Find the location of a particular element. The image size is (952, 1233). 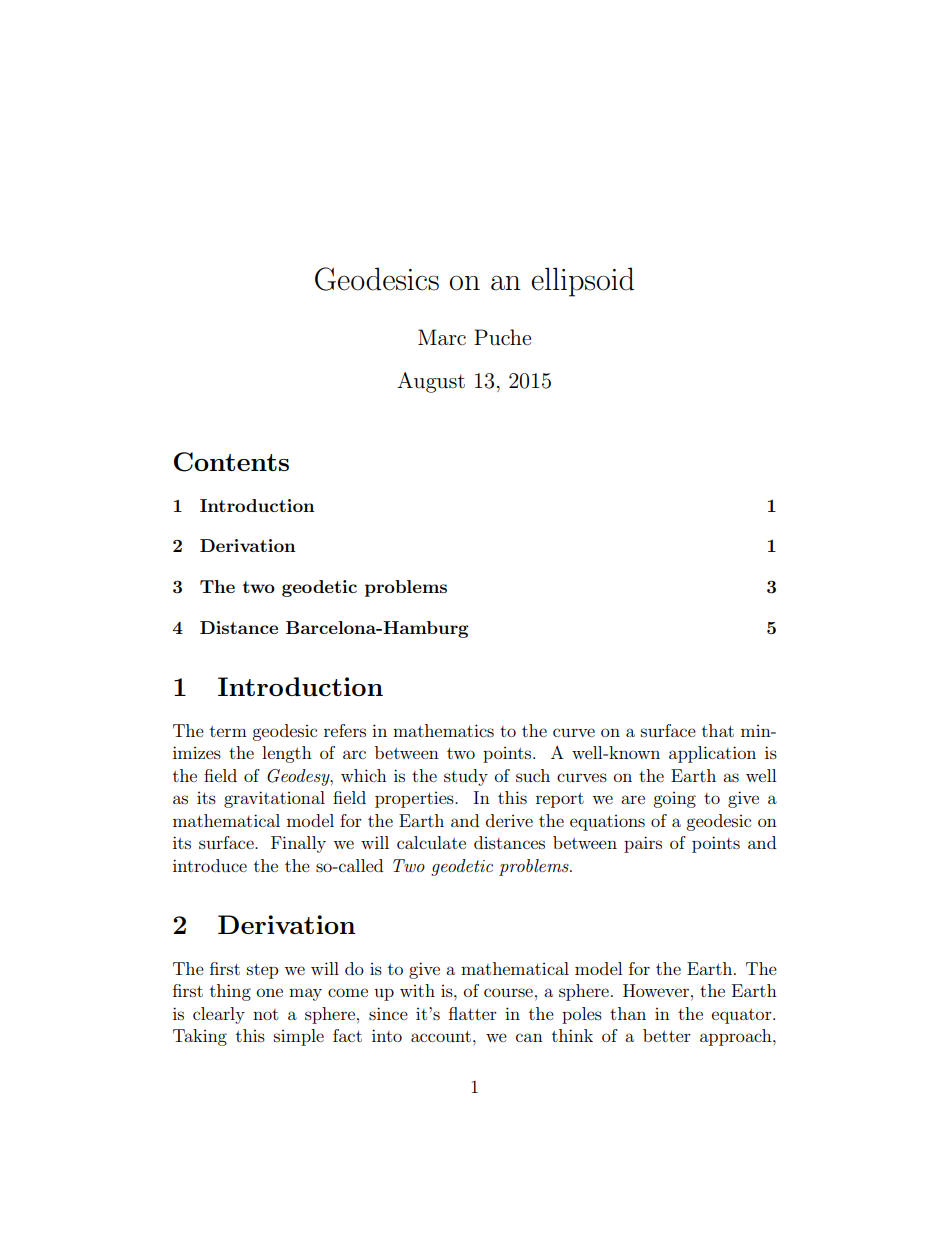

mathematics is located at coordinates (443, 730).
